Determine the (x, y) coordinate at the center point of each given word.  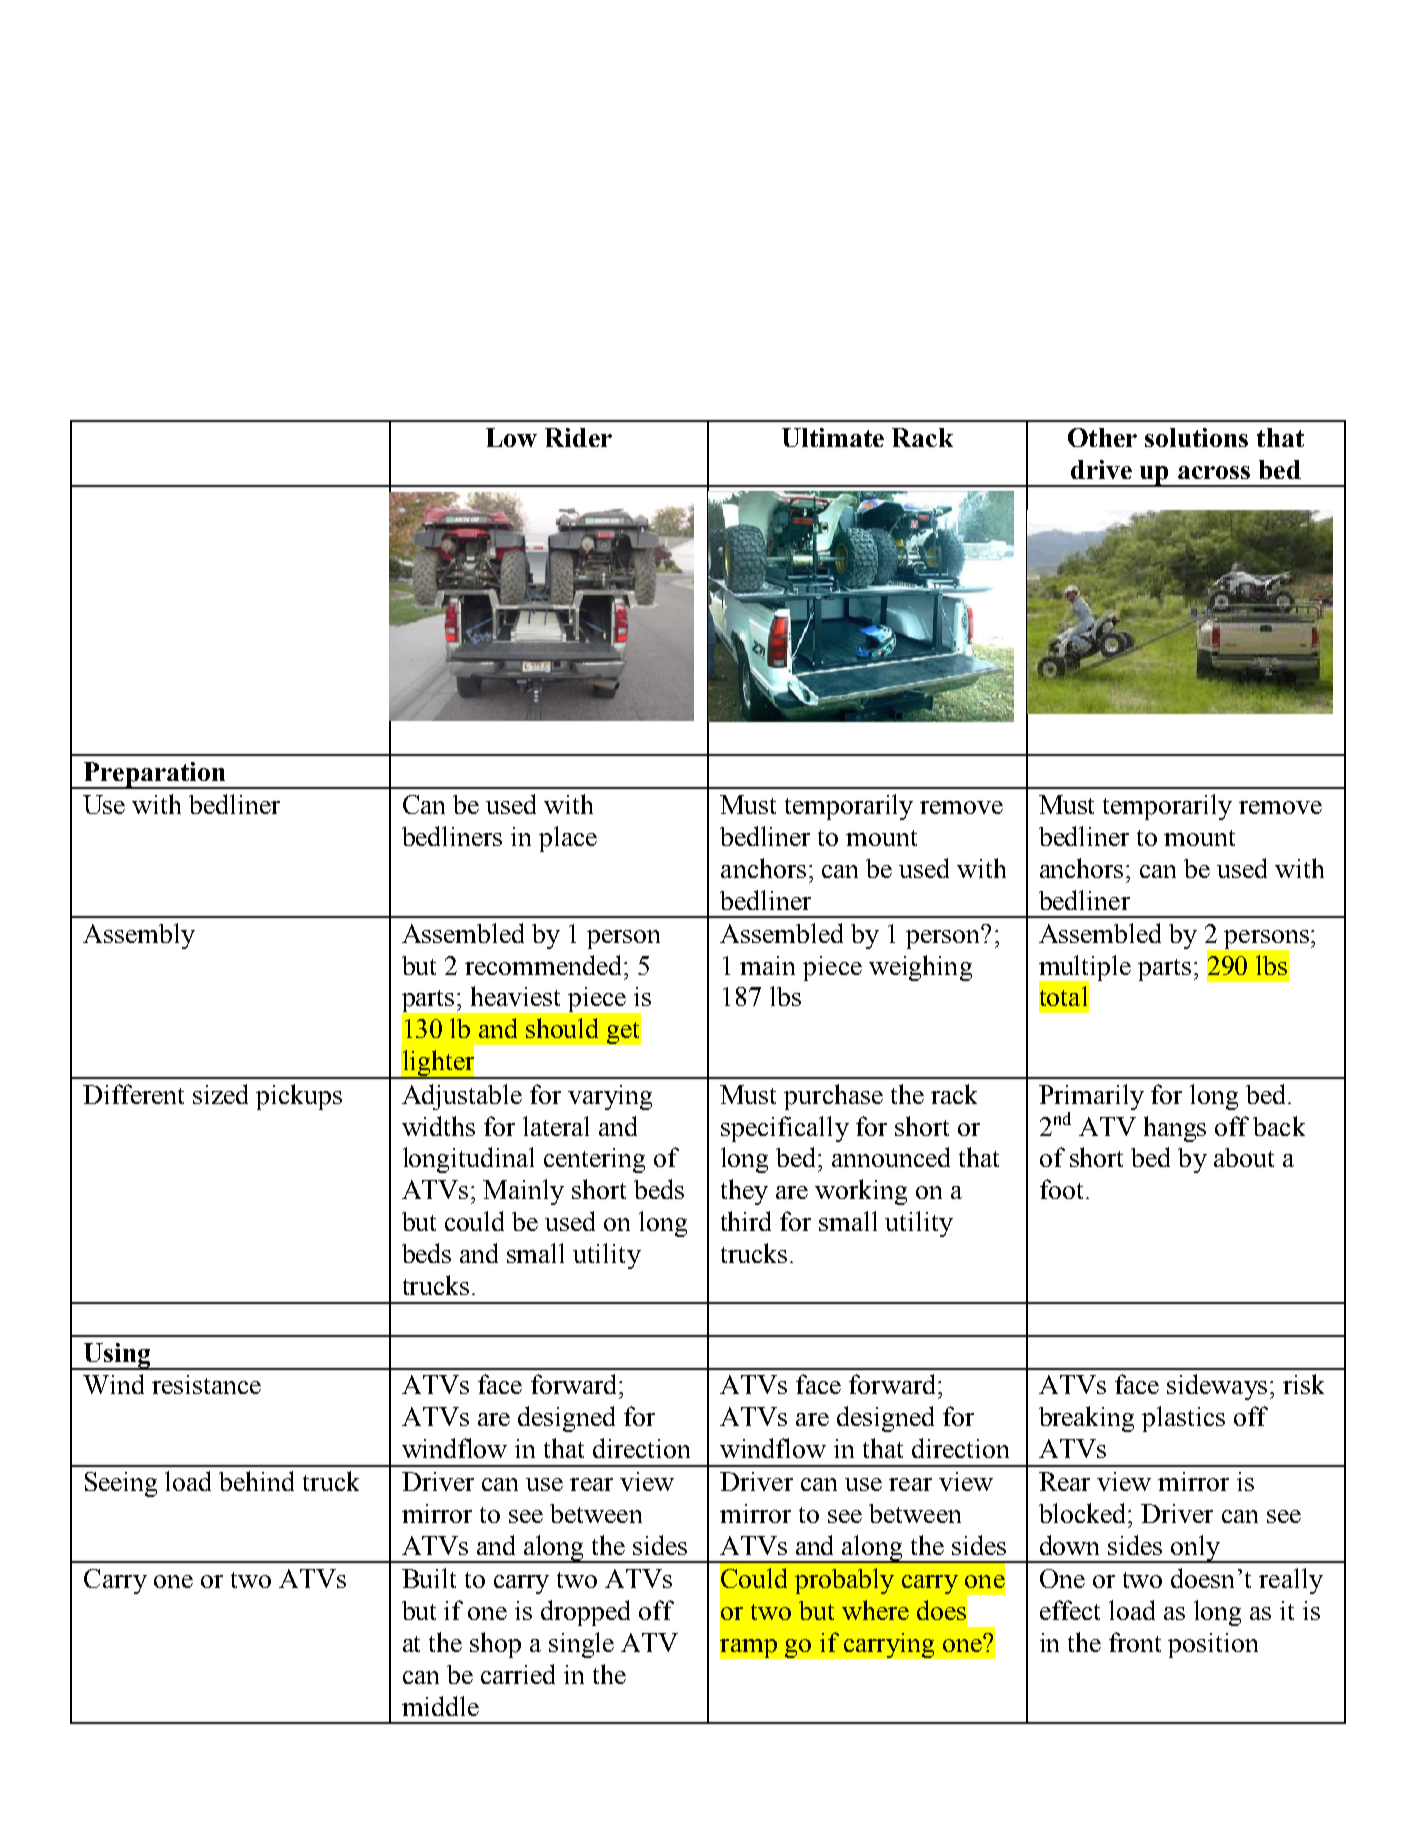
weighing (920, 968)
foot (1061, 1189)
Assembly (139, 936)
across (1214, 472)
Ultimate (833, 437)
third (746, 1221)
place (568, 839)
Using (117, 1356)
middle (440, 1706)
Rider (578, 437)
